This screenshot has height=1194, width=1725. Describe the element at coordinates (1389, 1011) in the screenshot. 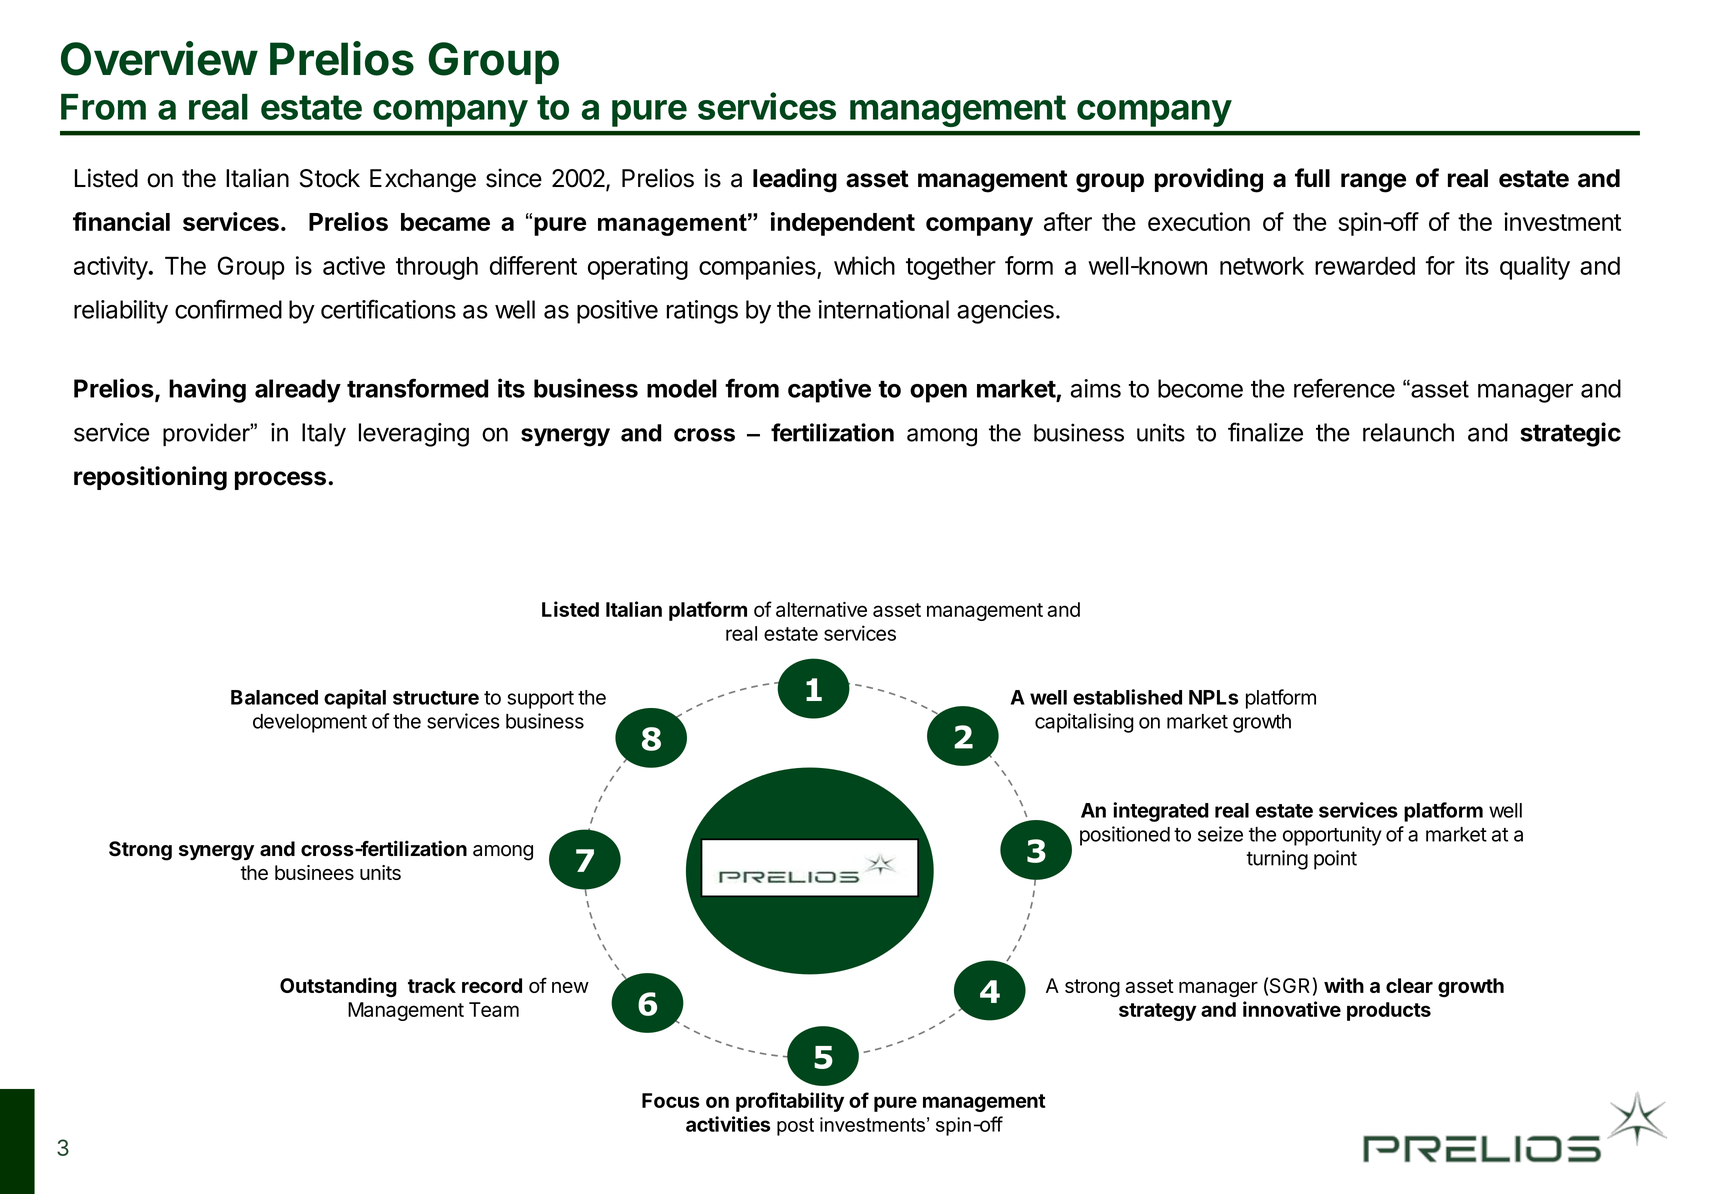

I see `products` at that location.
